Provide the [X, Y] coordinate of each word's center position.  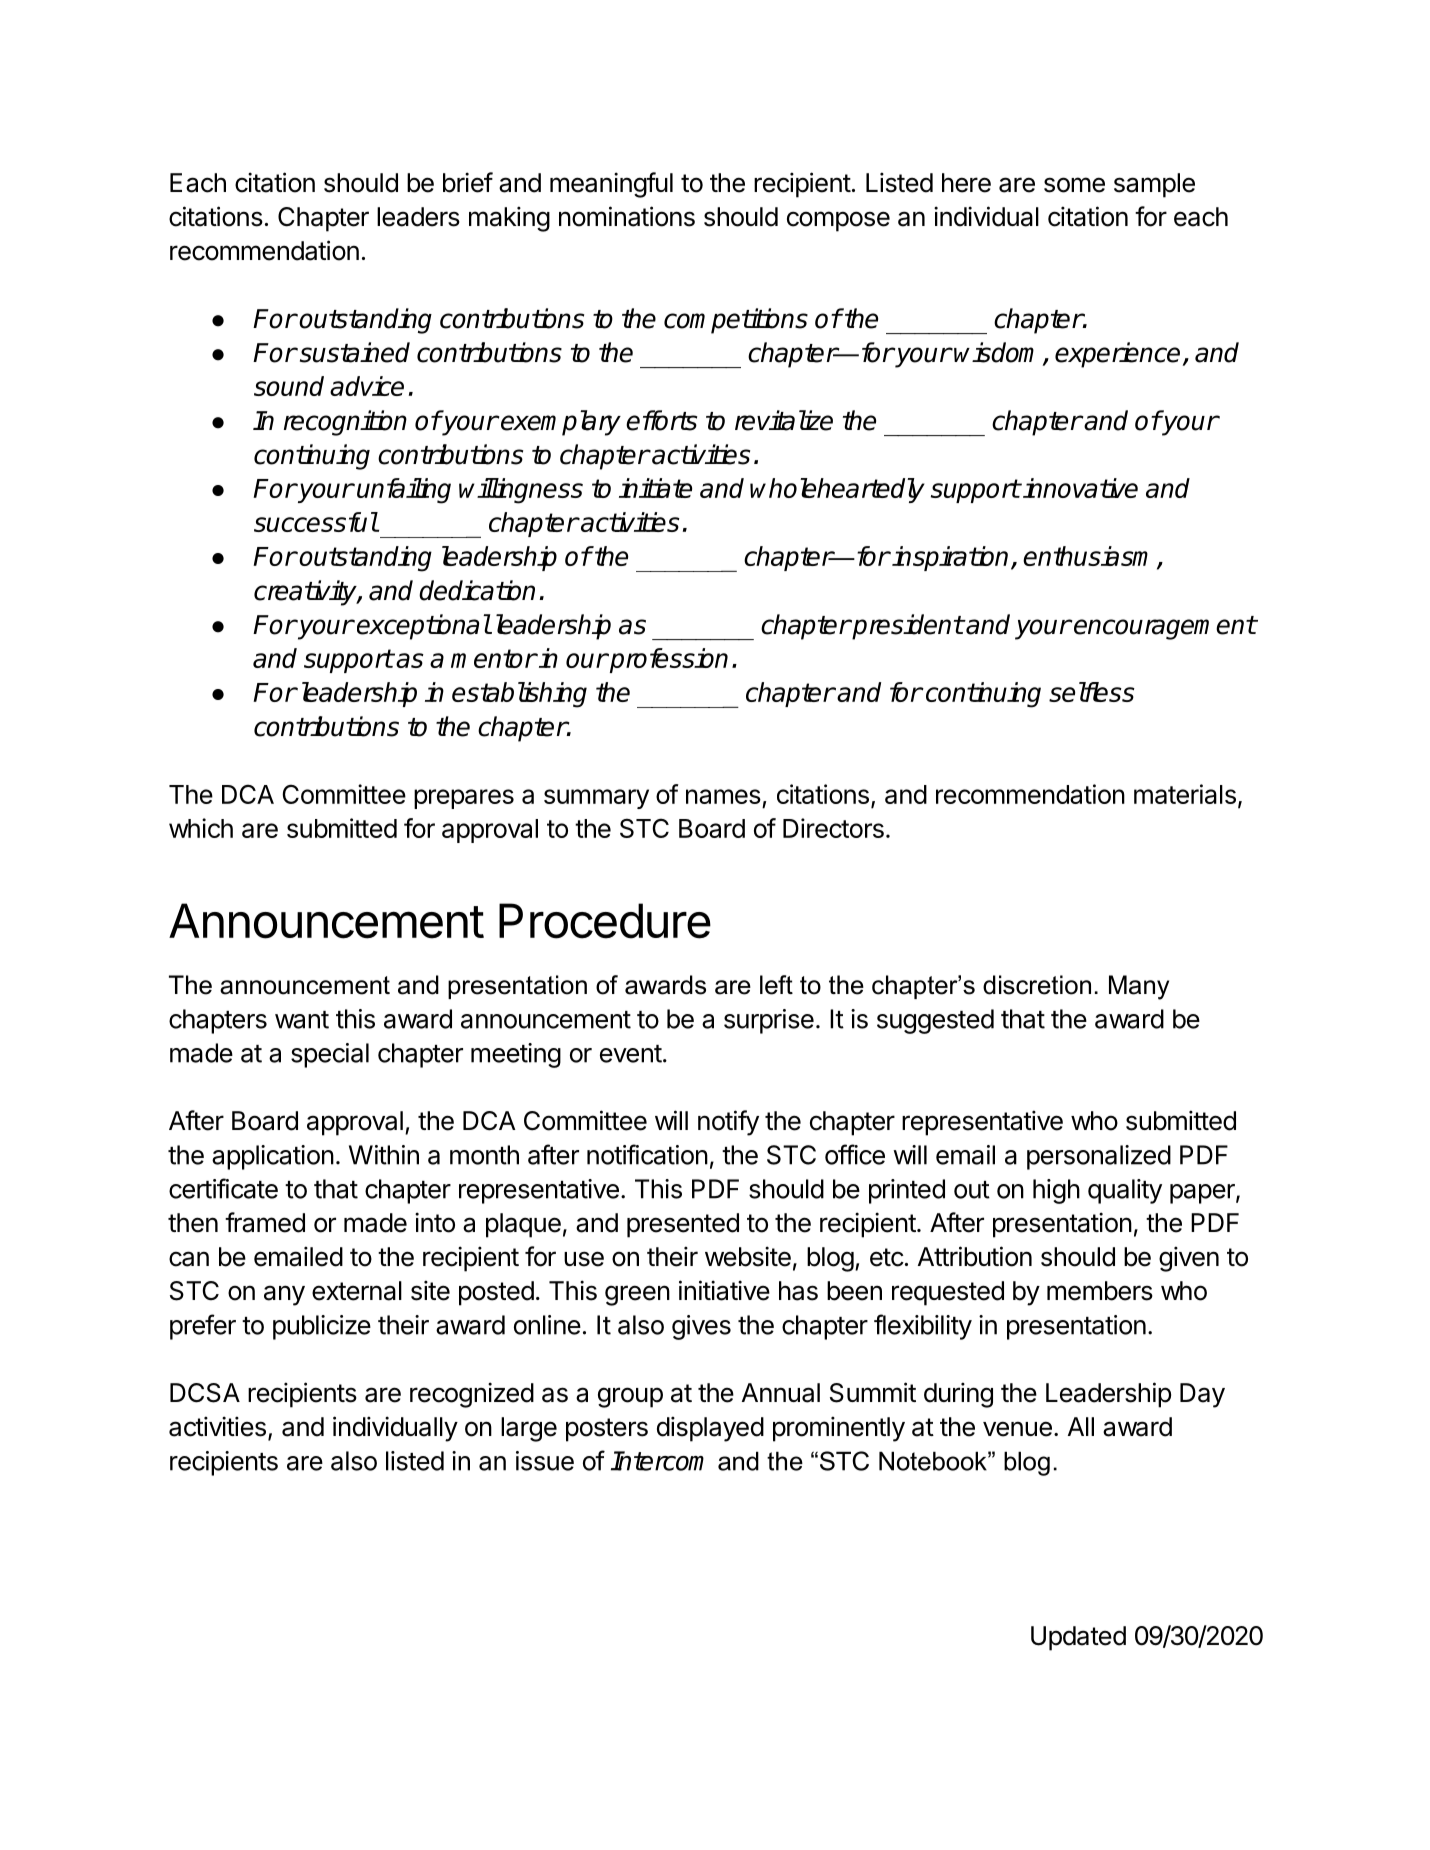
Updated [1078, 1638]
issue [545, 1461]
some [1074, 185]
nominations [627, 216]
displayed [710, 1429]
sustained [353, 352]
